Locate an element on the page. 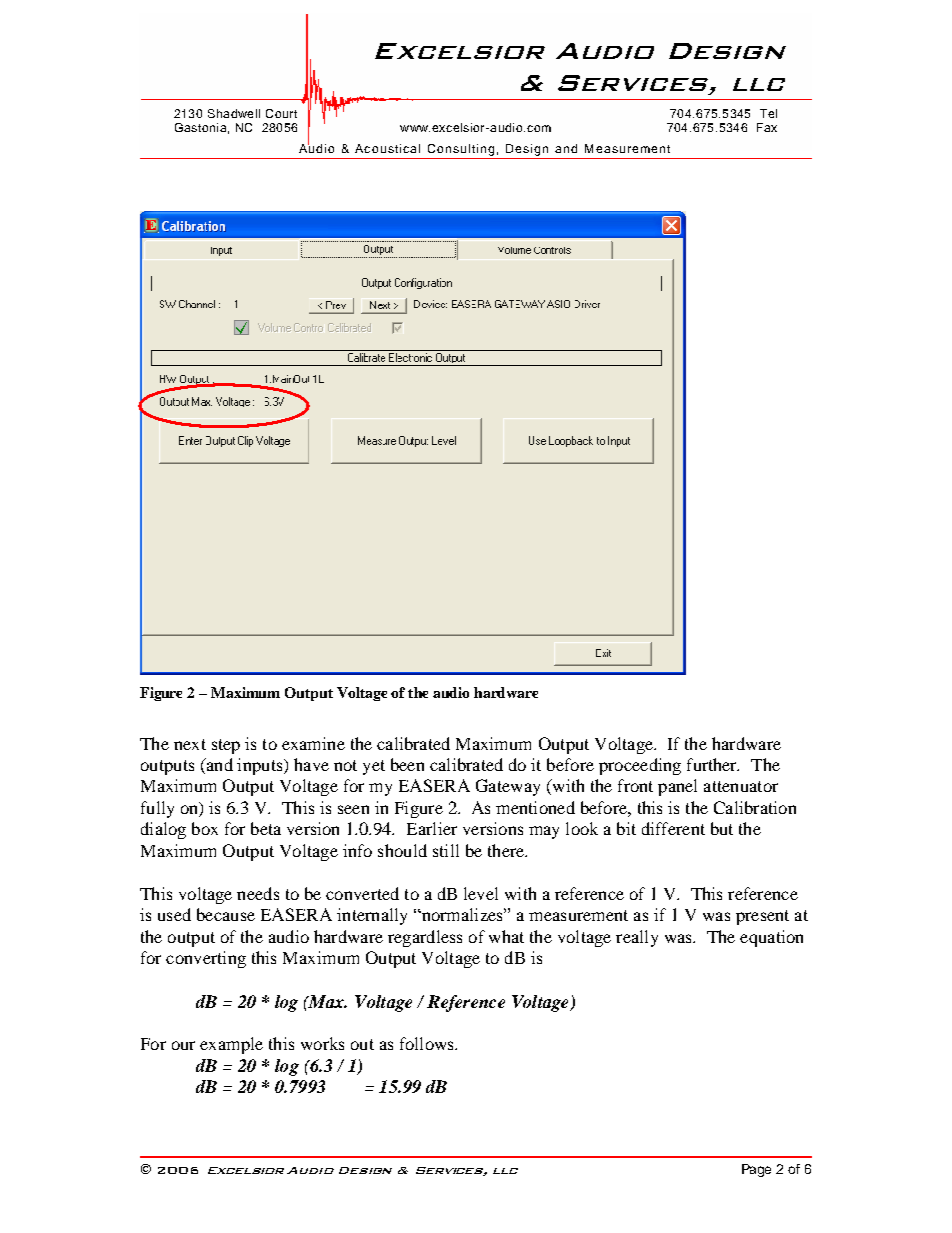  Consulting is located at coordinates (461, 150).
